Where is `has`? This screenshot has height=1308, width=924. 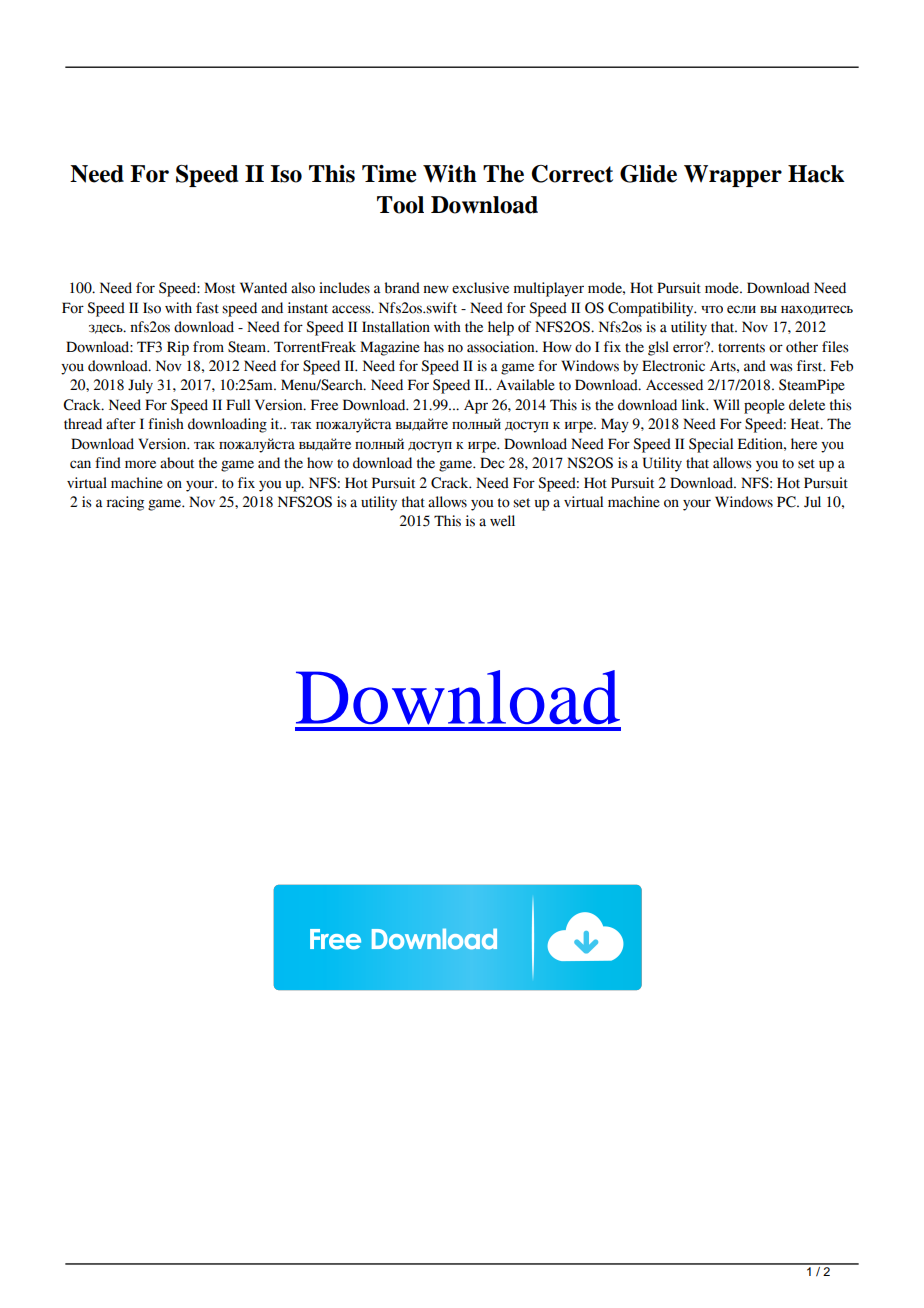 has is located at coordinates (434, 347).
